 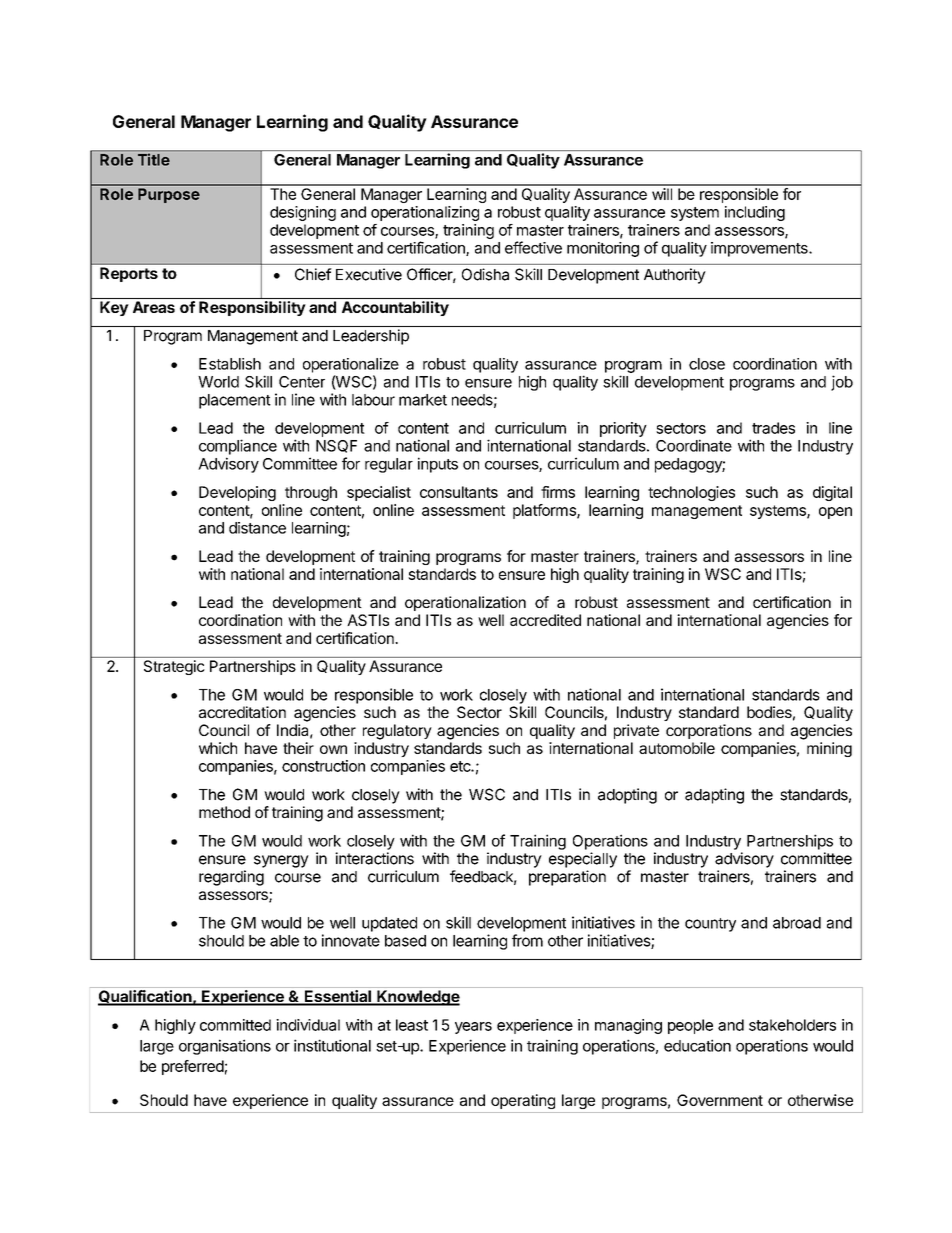 What do you see at coordinates (235, 401) in the document?
I see `placement` at bounding box center [235, 401].
